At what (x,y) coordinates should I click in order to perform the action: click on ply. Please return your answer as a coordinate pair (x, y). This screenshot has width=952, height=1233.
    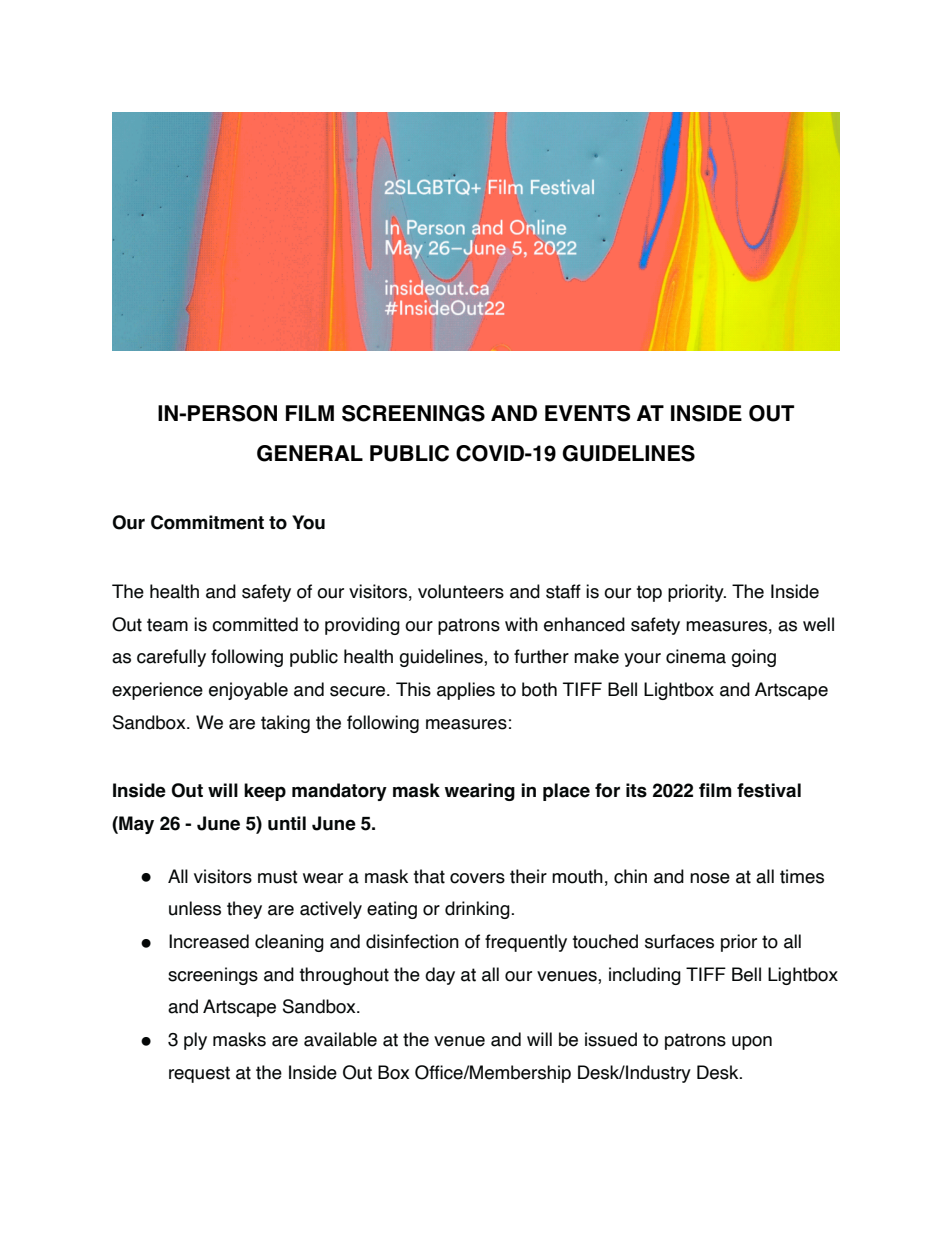
    Looking at the image, I should click on (195, 1041).
